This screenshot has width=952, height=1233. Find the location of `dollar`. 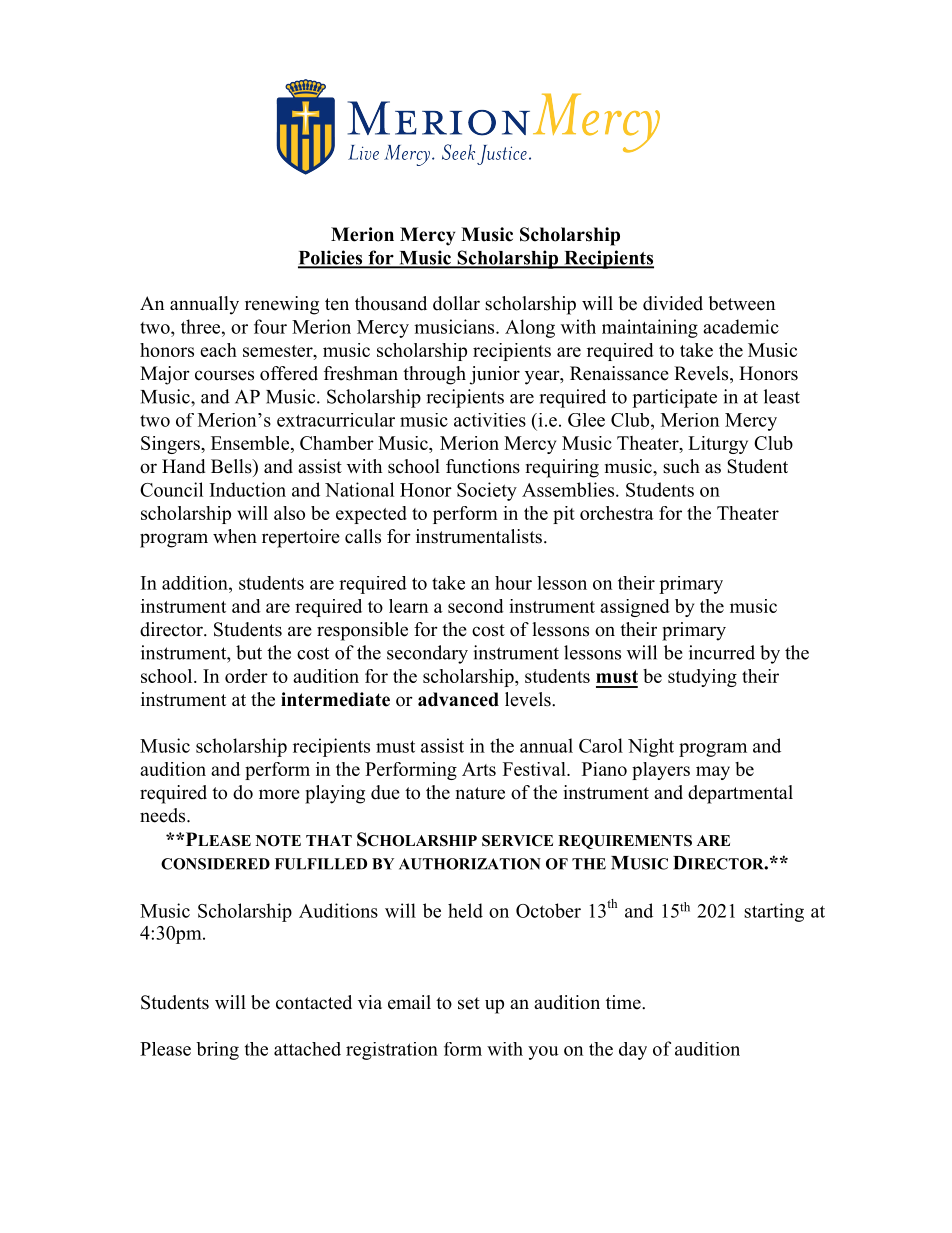

dollar is located at coordinates (456, 303).
